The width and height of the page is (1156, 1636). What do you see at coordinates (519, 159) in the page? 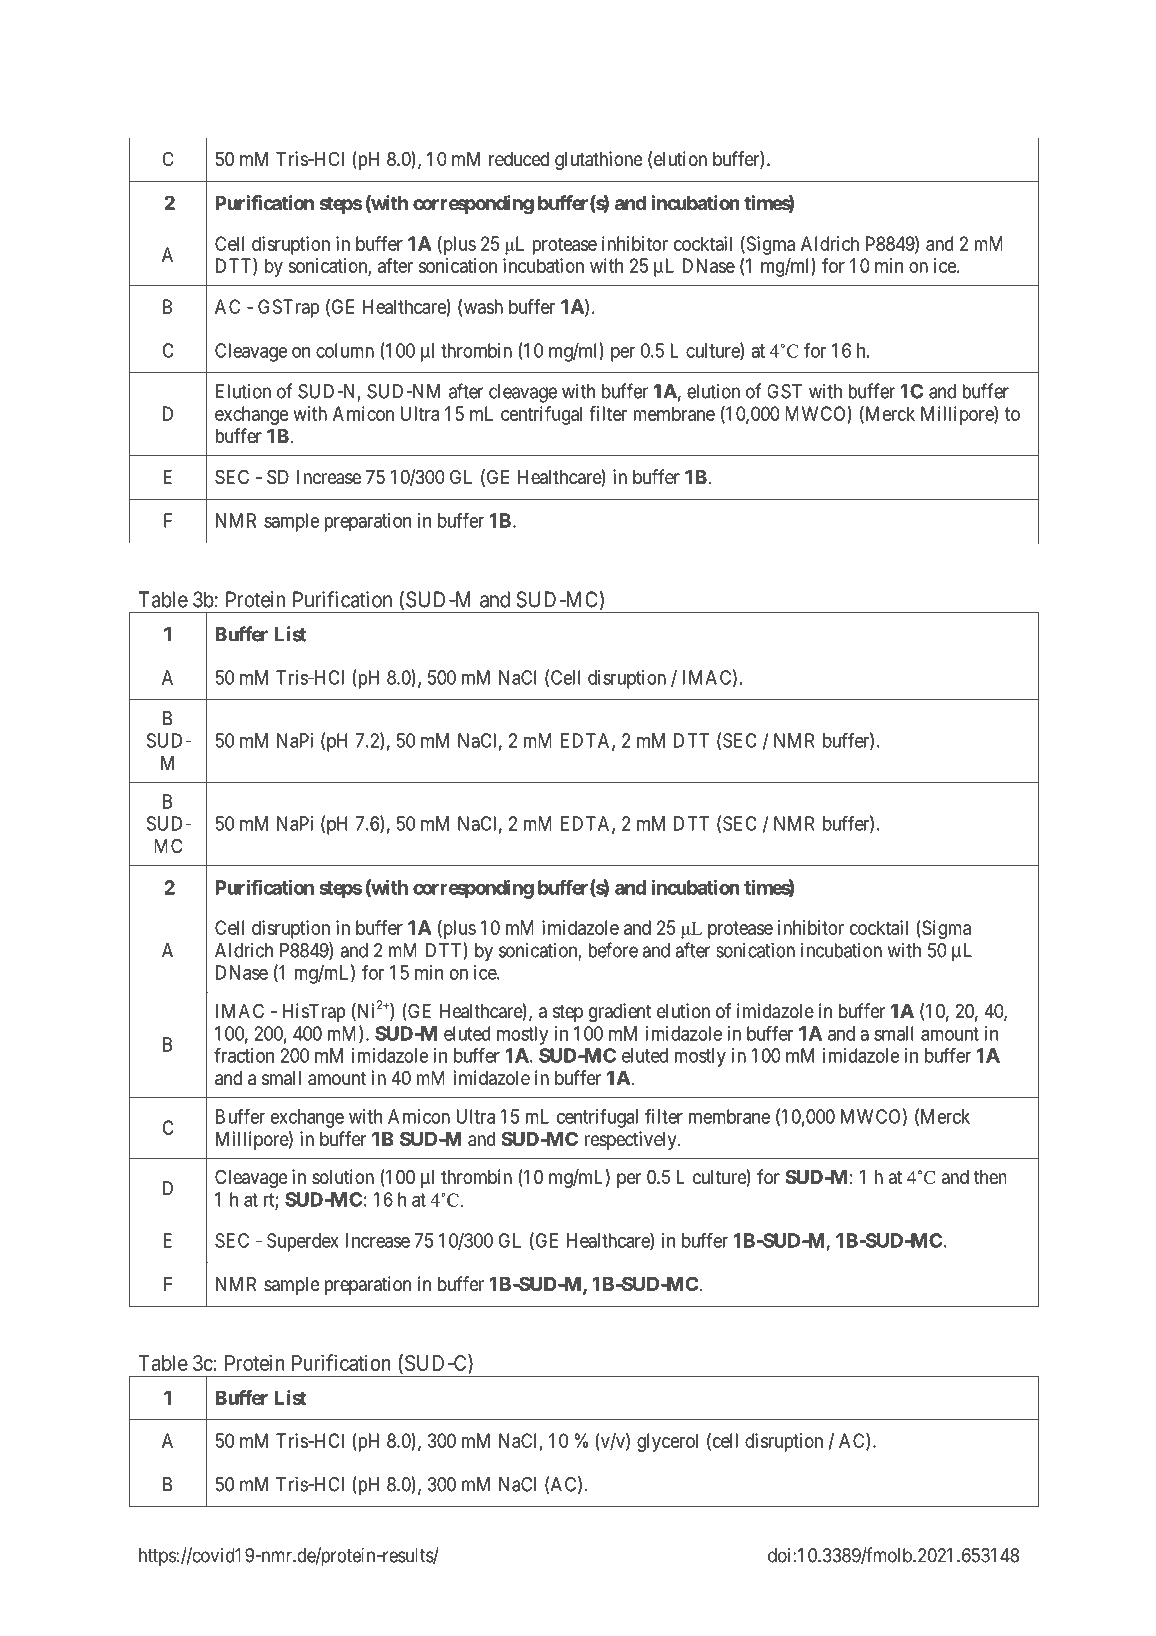
I see `reduced` at bounding box center [519, 159].
